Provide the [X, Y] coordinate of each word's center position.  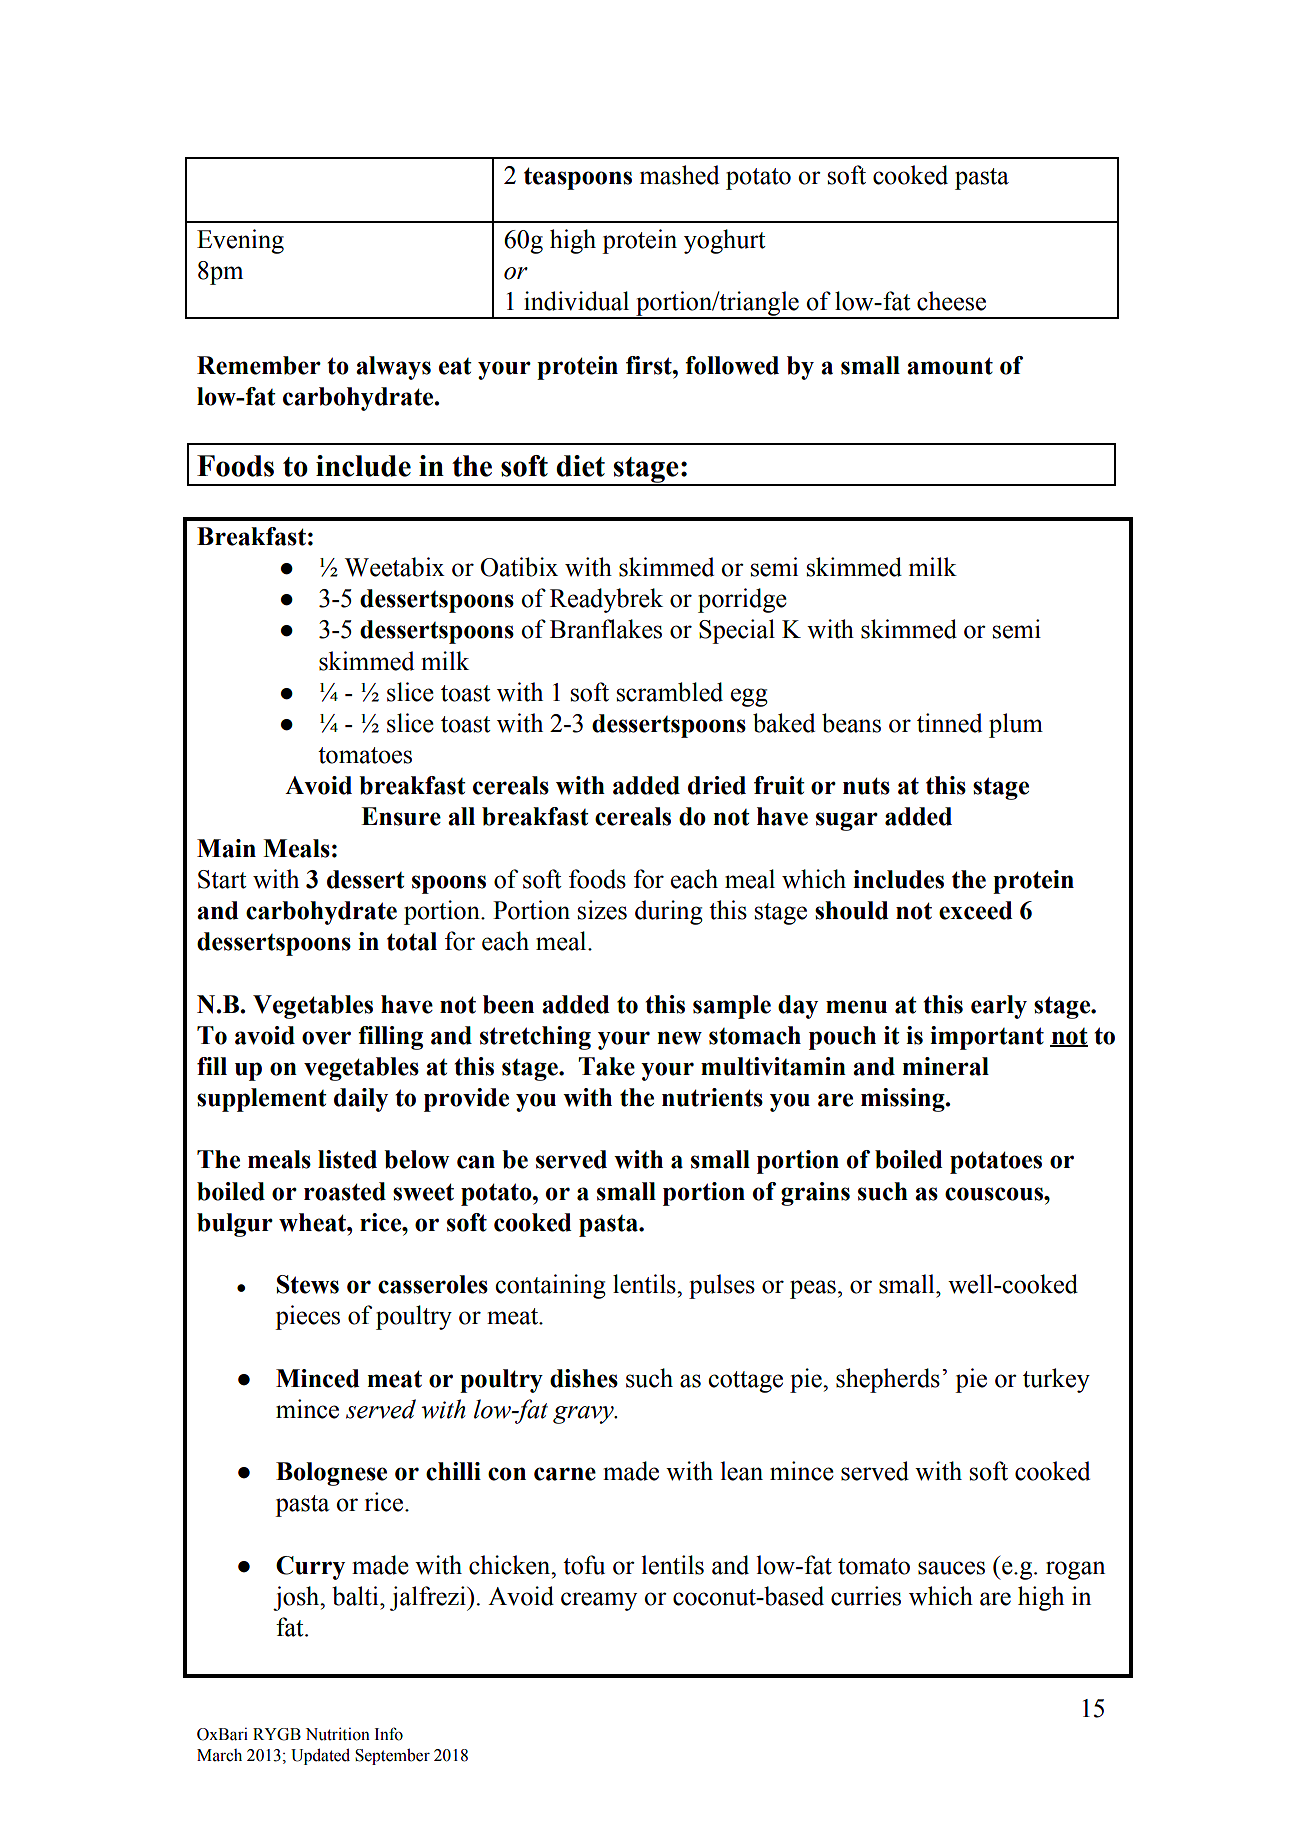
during [669, 912]
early [999, 1007]
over [326, 1038]
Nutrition [337, 1734]
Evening [240, 241]
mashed [679, 175]
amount [950, 366]
